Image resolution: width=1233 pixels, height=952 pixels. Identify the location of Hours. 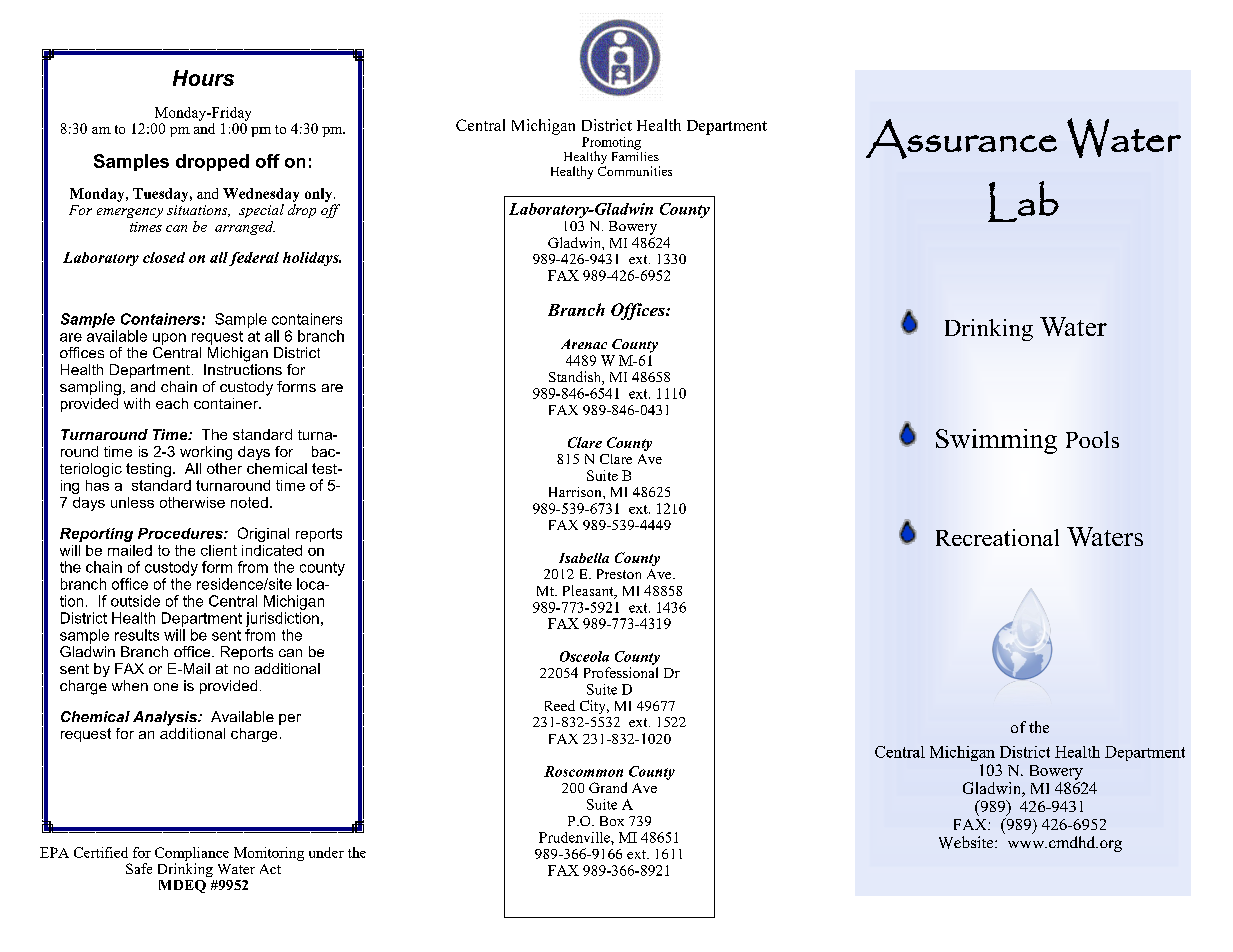
(203, 78).
